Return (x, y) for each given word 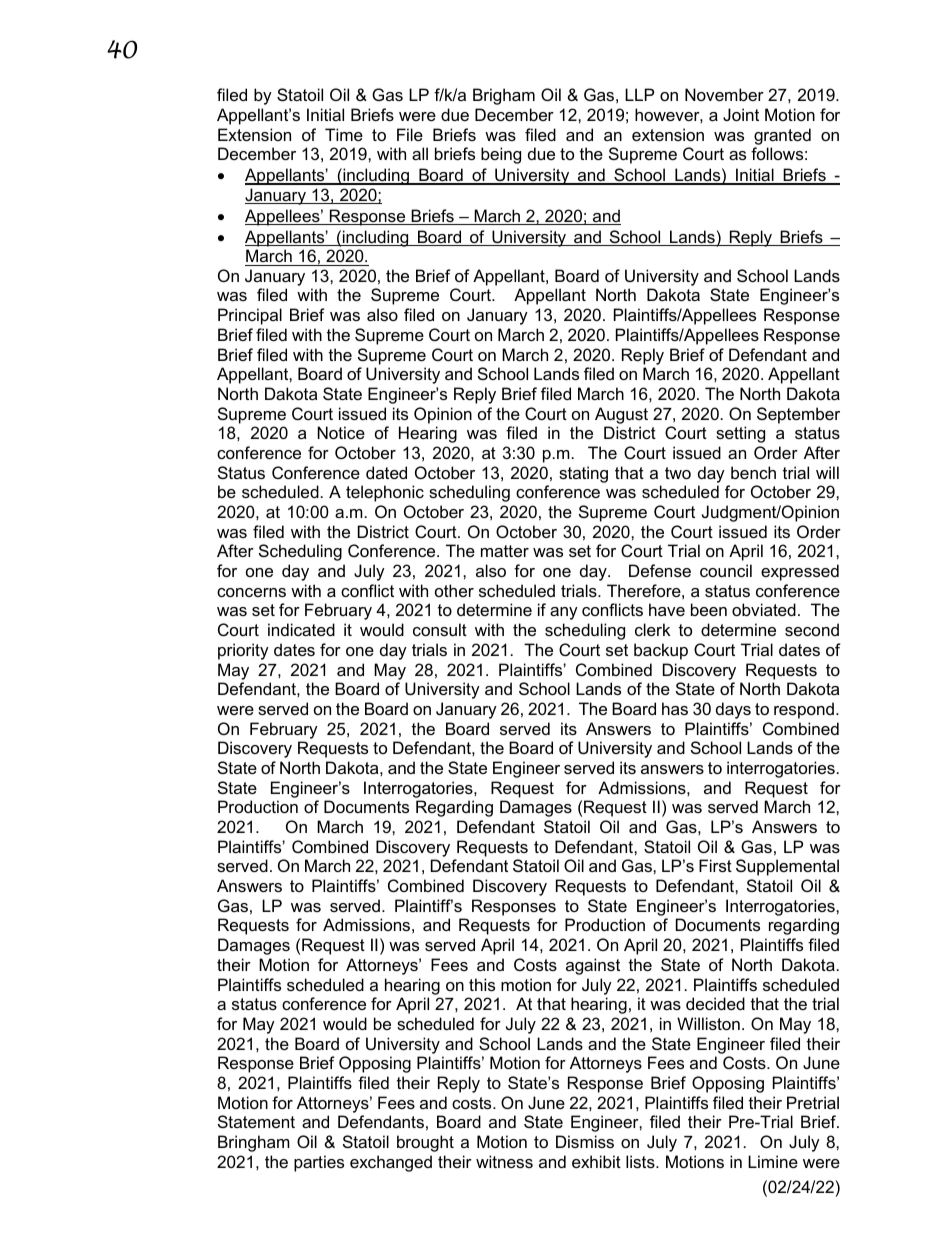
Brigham (504, 96)
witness (504, 1161)
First (715, 865)
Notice (341, 432)
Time (344, 134)
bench (753, 472)
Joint (741, 114)
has (675, 708)
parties (319, 1163)
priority (243, 651)
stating (583, 474)
